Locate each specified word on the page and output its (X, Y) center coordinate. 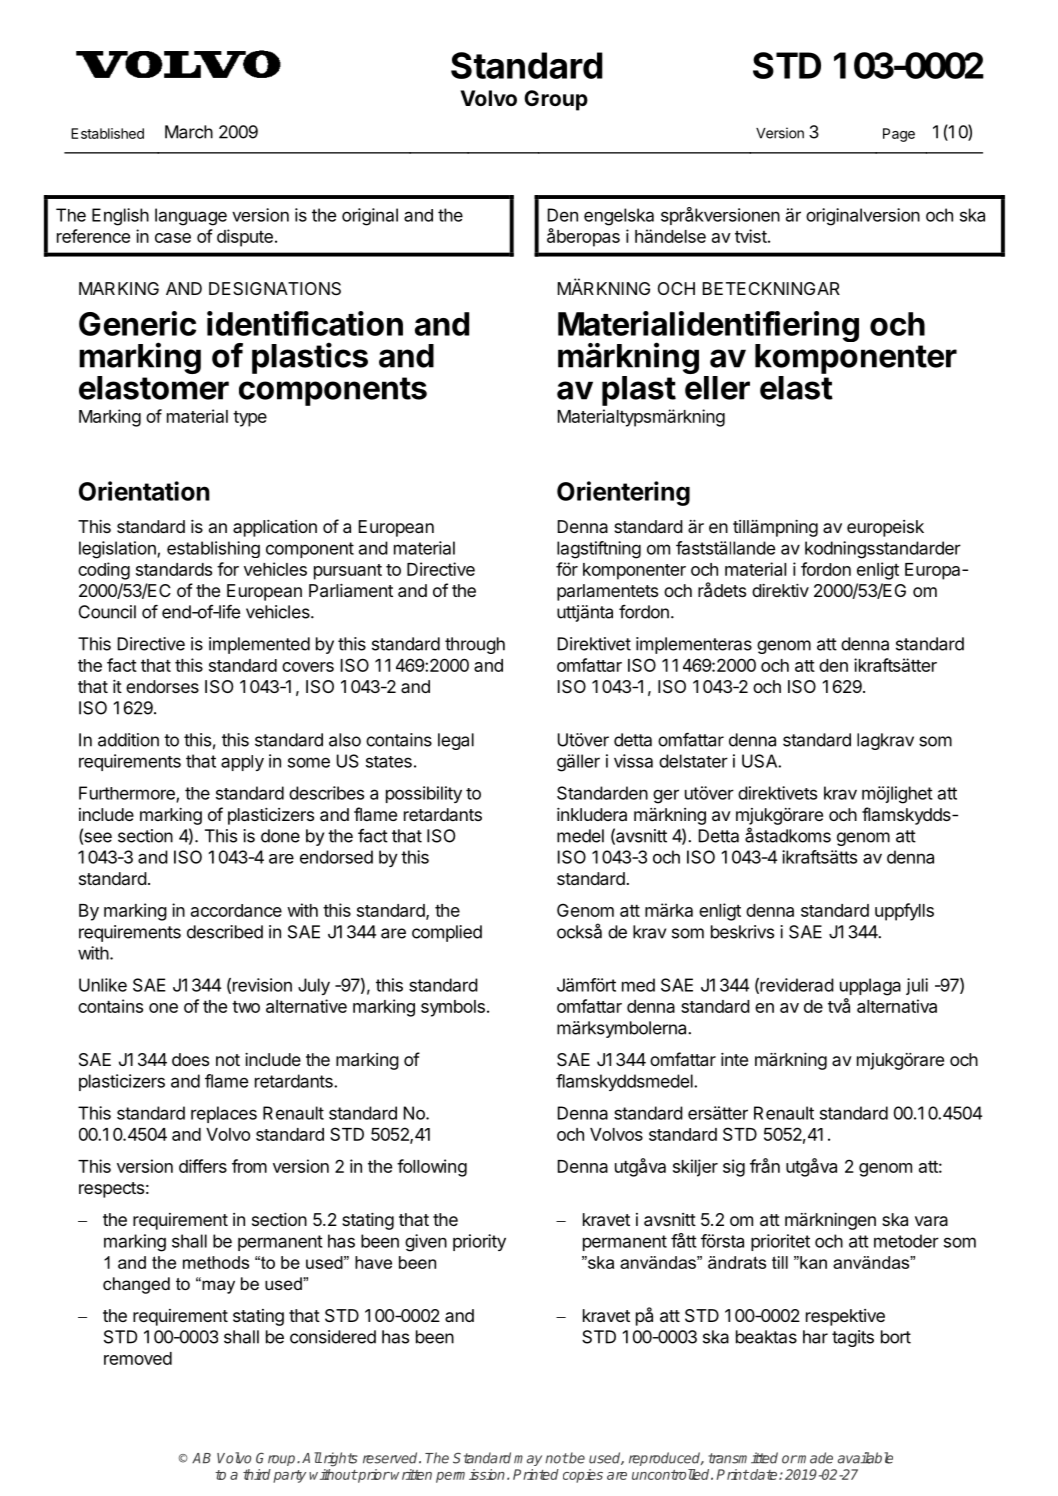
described (225, 932)
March (189, 132)
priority (479, 1242)
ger (666, 796)
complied (447, 933)
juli (917, 986)
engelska (619, 217)
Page (899, 135)
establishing (213, 549)
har (815, 1337)
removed (138, 1358)
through (475, 645)
